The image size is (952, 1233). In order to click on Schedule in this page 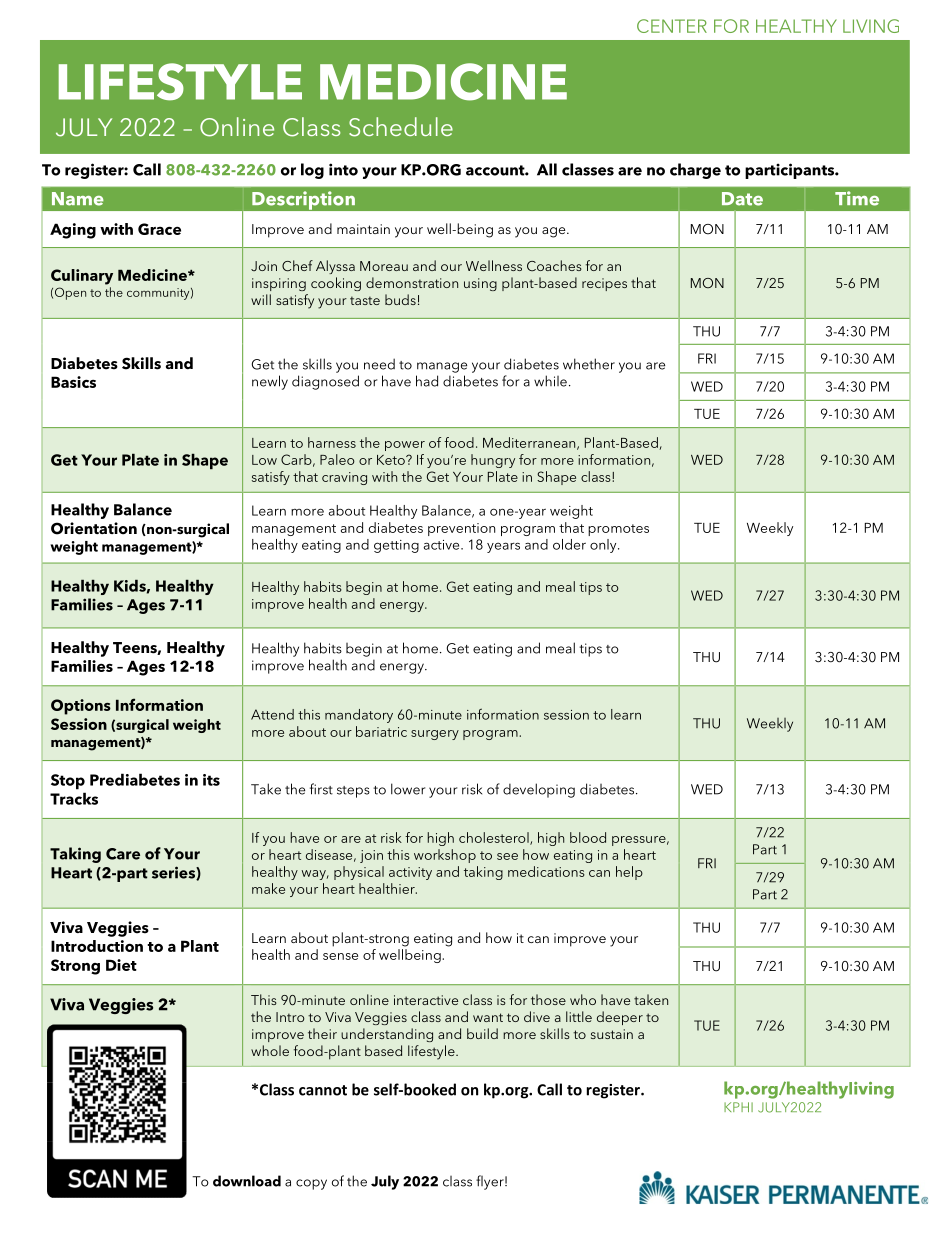, I will do `click(401, 127)`.
